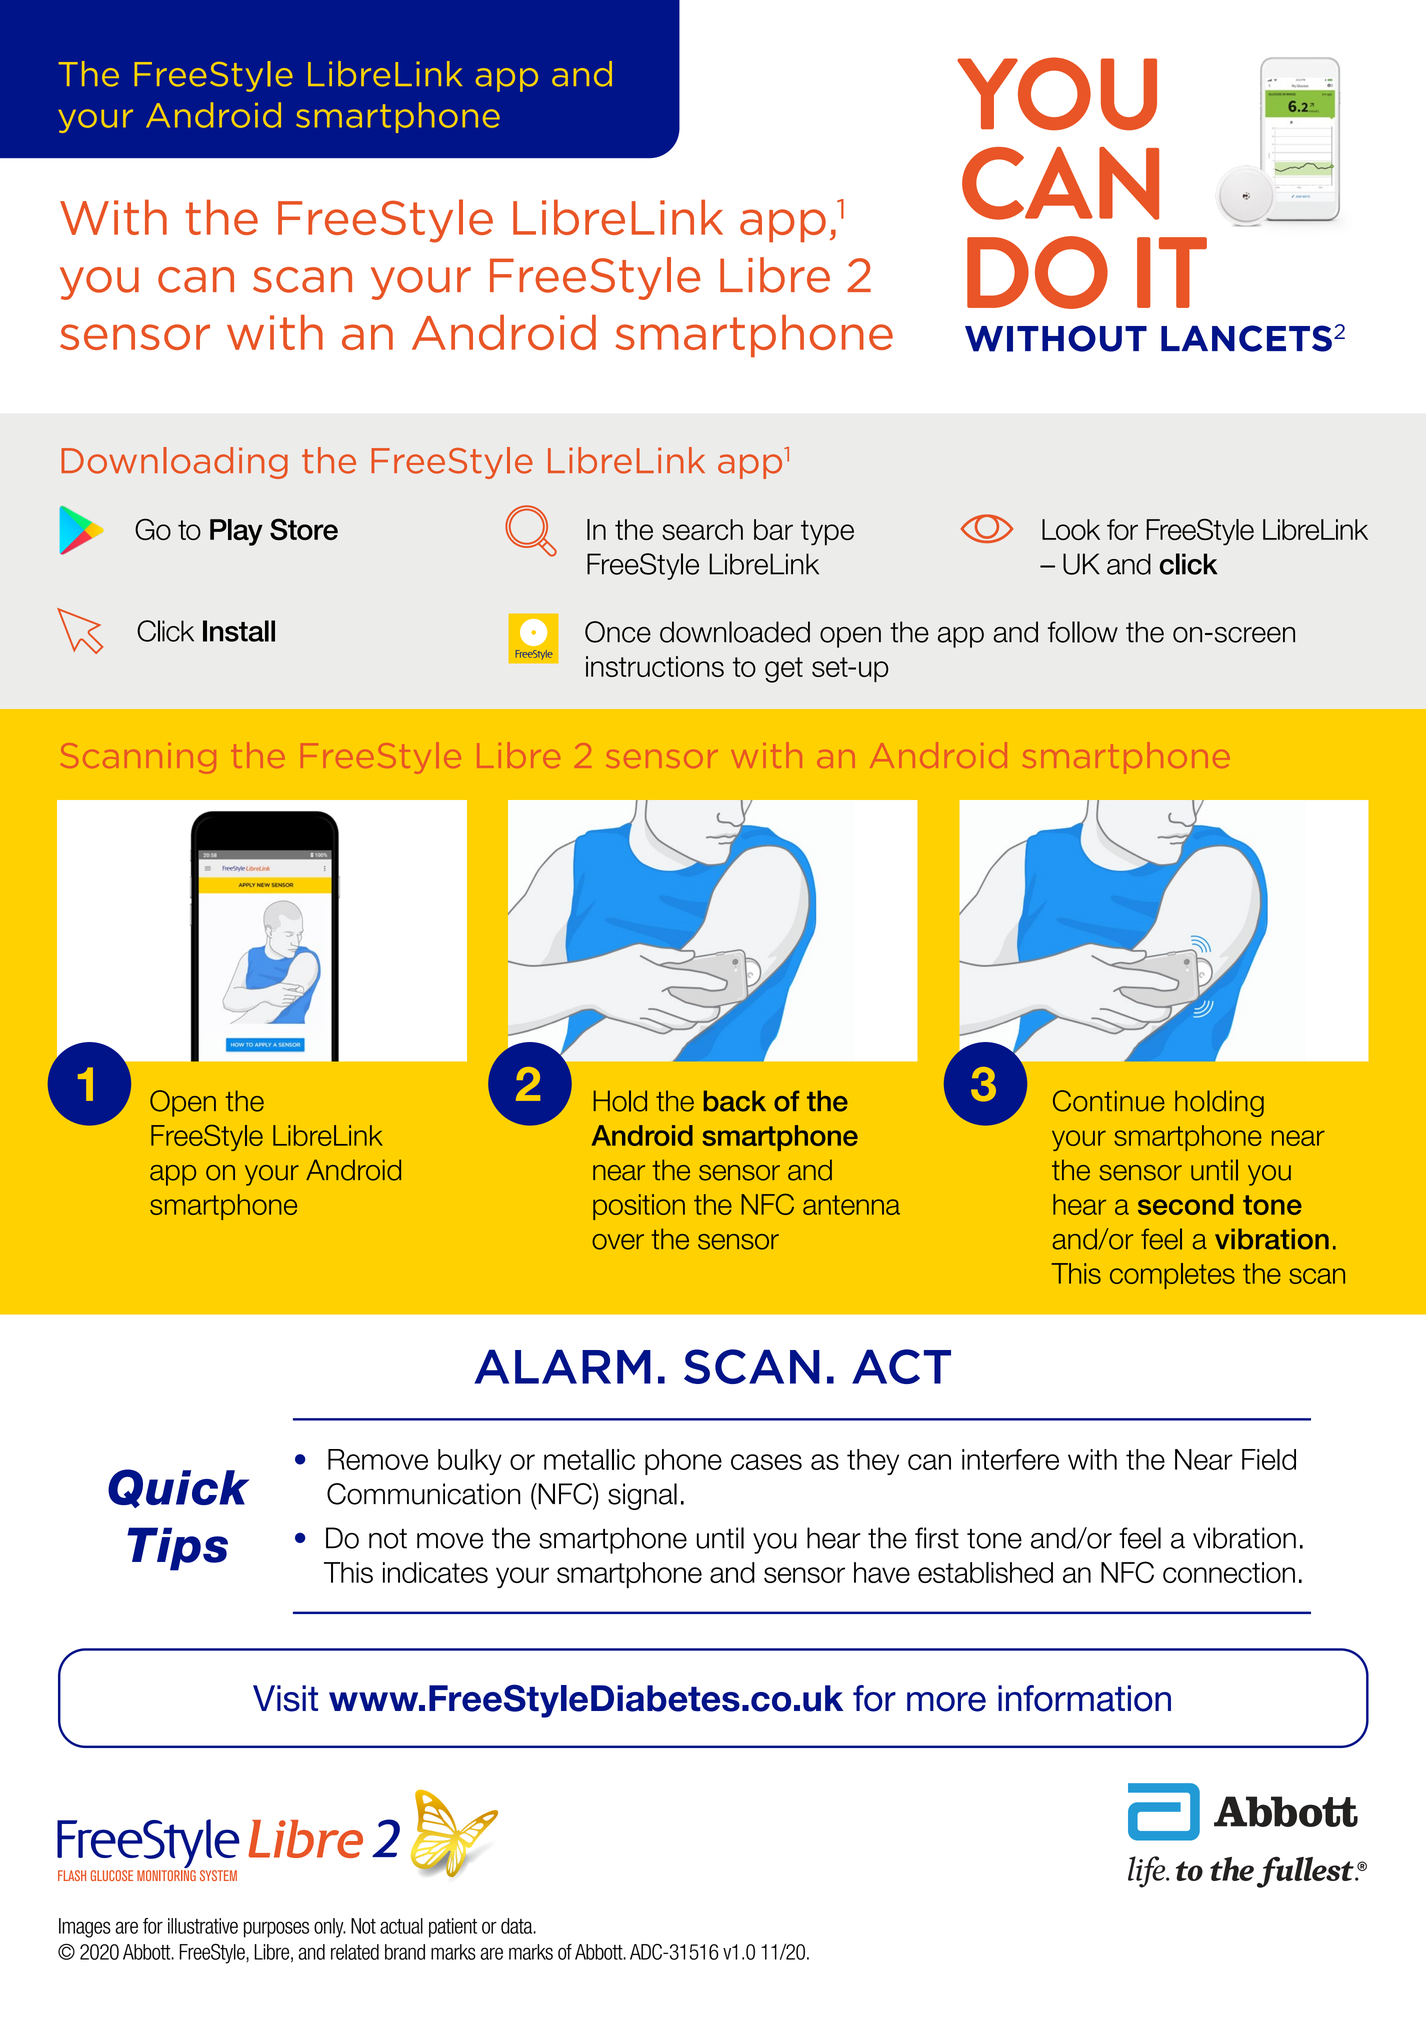 The height and width of the screenshot is (2017, 1426). Describe the element at coordinates (702, 529) in the screenshot. I see `search` at that location.
